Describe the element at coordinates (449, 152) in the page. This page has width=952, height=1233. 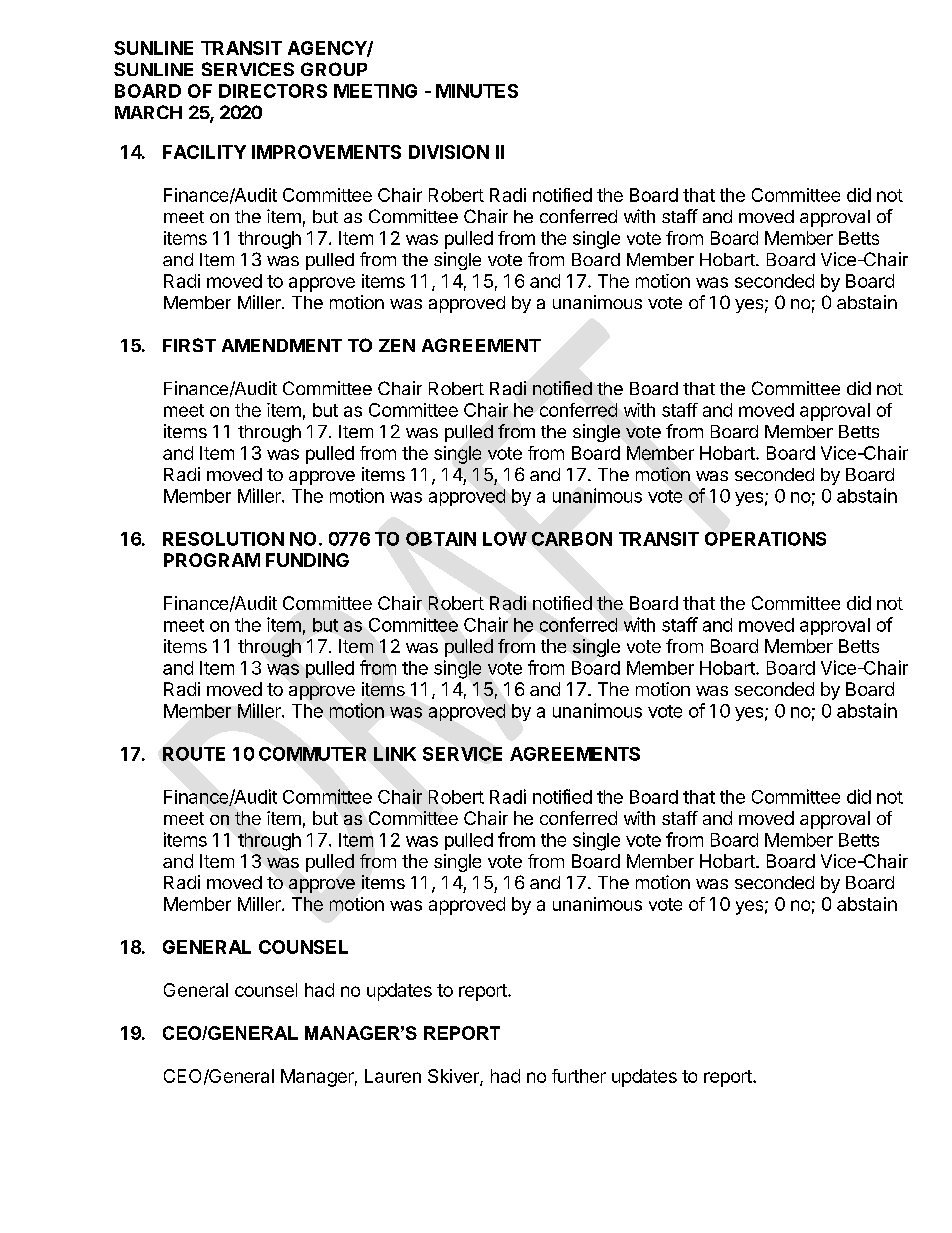
I see `DIVISION` at that location.
